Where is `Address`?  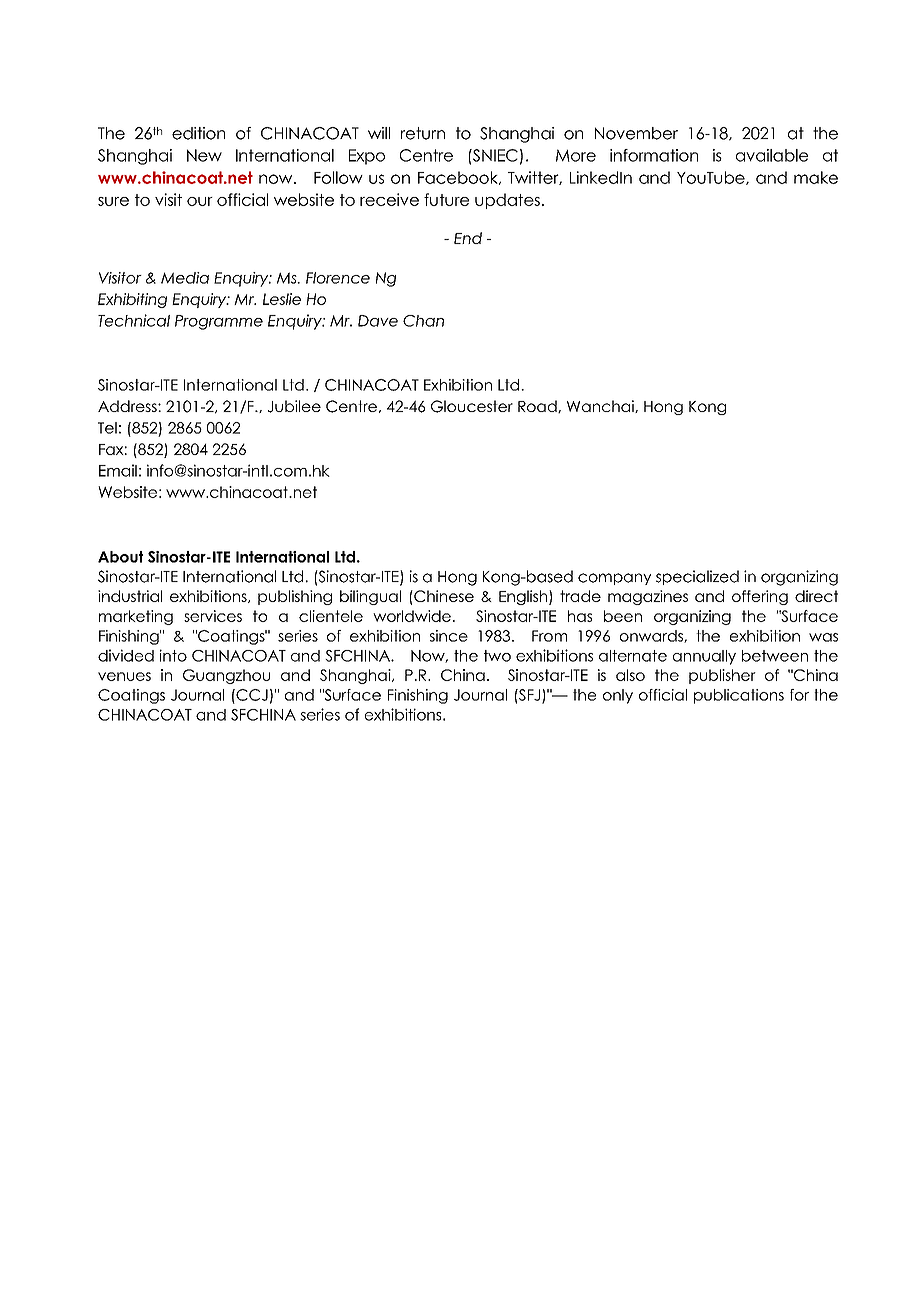 Address is located at coordinates (128, 406).
